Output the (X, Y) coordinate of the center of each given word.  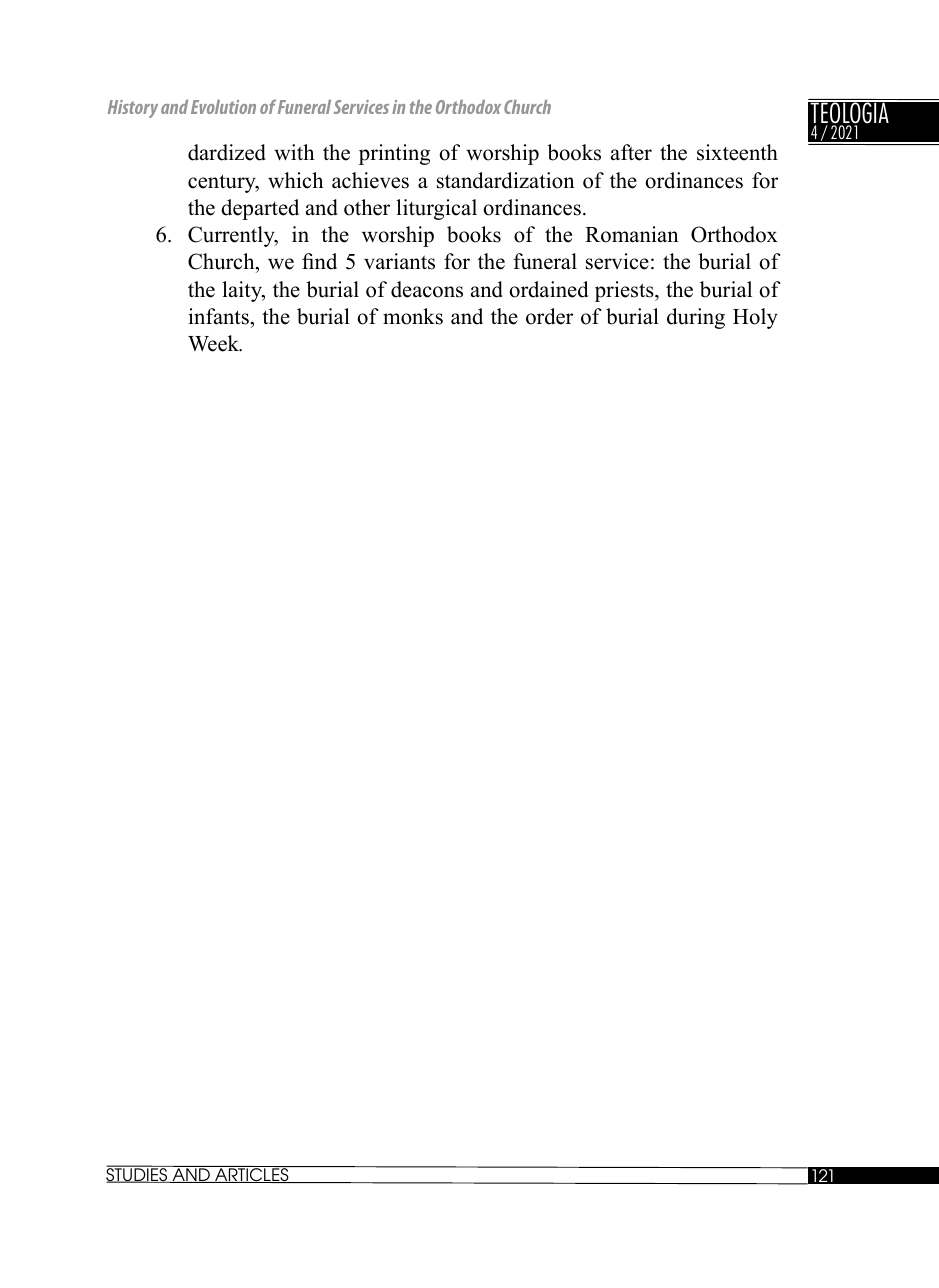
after (631, 152)
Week (215, 343)
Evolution (223, 107)
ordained (548, 289)
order (549, 316)
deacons (427, 289)
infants (218, 316)
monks (413, 316)
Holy (755, 318)
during (696, 318)
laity (243, 291)
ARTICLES (252, 1175)
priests (625, 291)
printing (394, 154)
